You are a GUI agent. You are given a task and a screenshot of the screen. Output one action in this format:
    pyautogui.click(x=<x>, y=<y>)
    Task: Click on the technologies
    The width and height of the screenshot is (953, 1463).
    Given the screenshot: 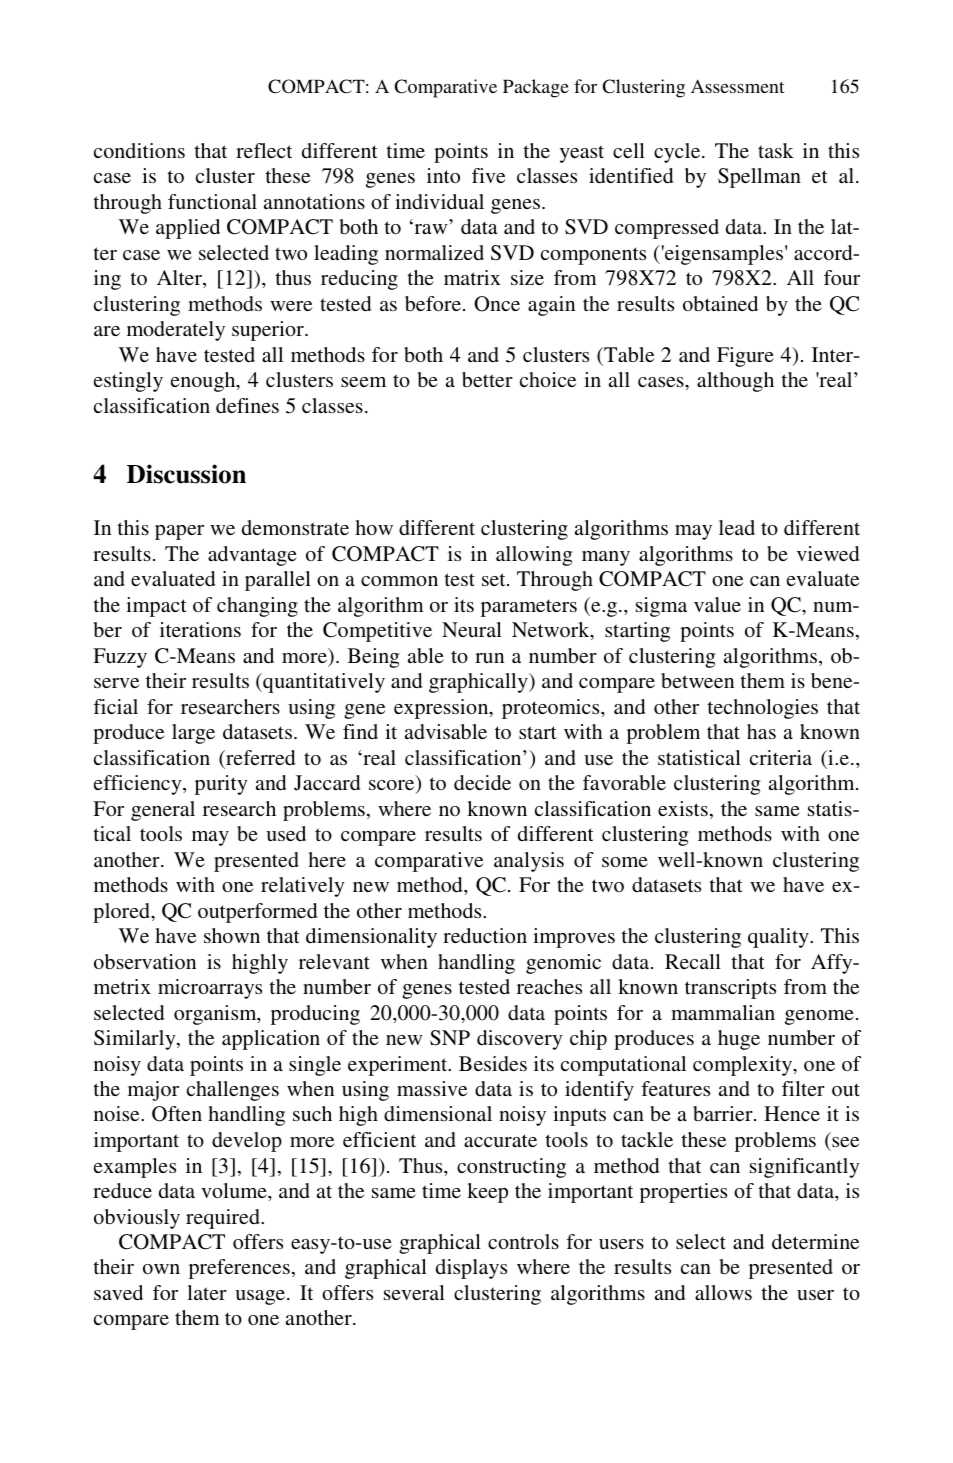 What is the action you would take?
    pyautogui.click(x=763, y=709)
